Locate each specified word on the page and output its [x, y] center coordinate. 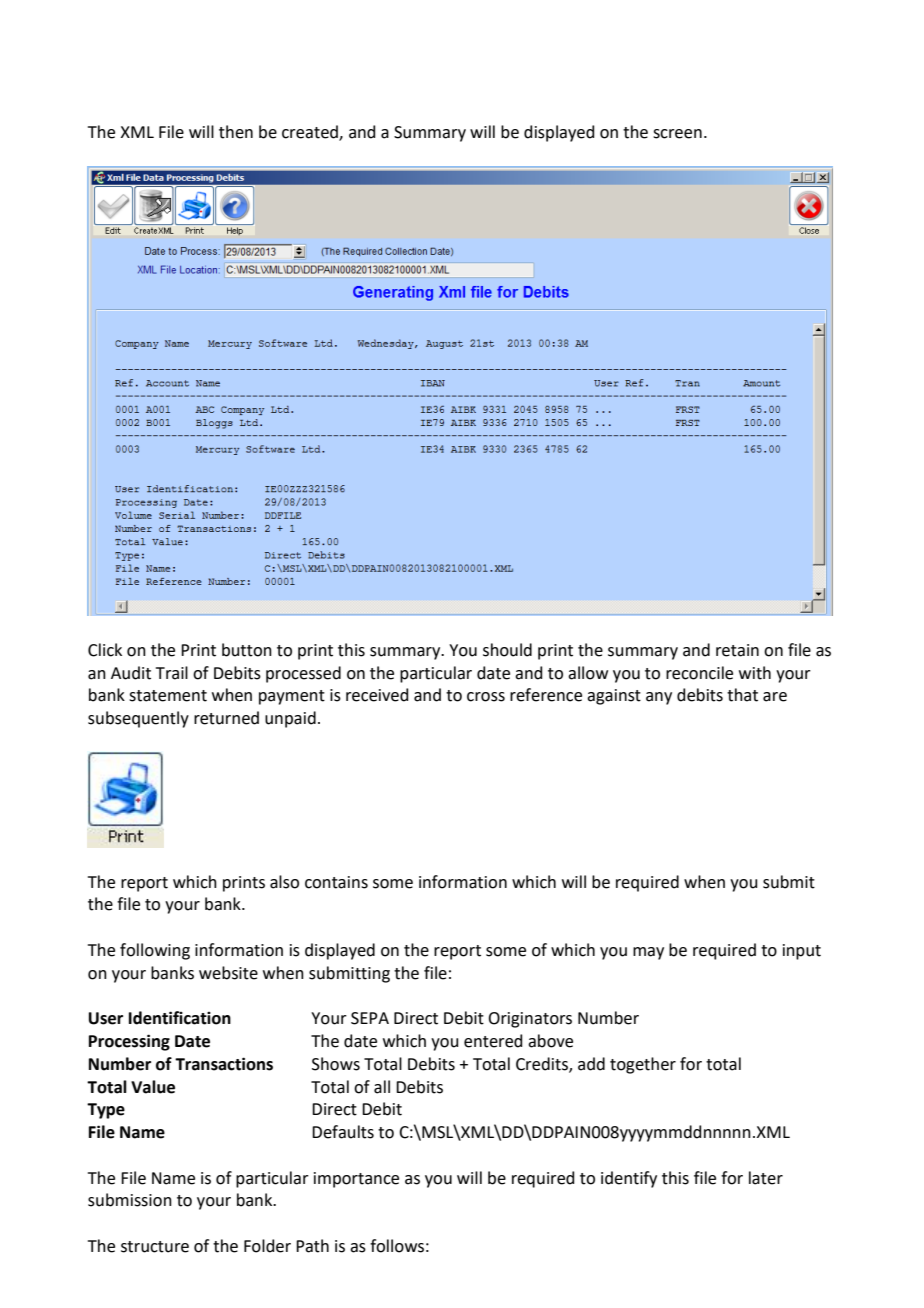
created [311, 133]
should [507, 650]
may [648, 953]
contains [336, 882]
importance [356, 1180]
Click [105, 650]
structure [155, 1247]
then [236, 132]
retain [737, 650]
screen [677, 134]
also [284, 882]
